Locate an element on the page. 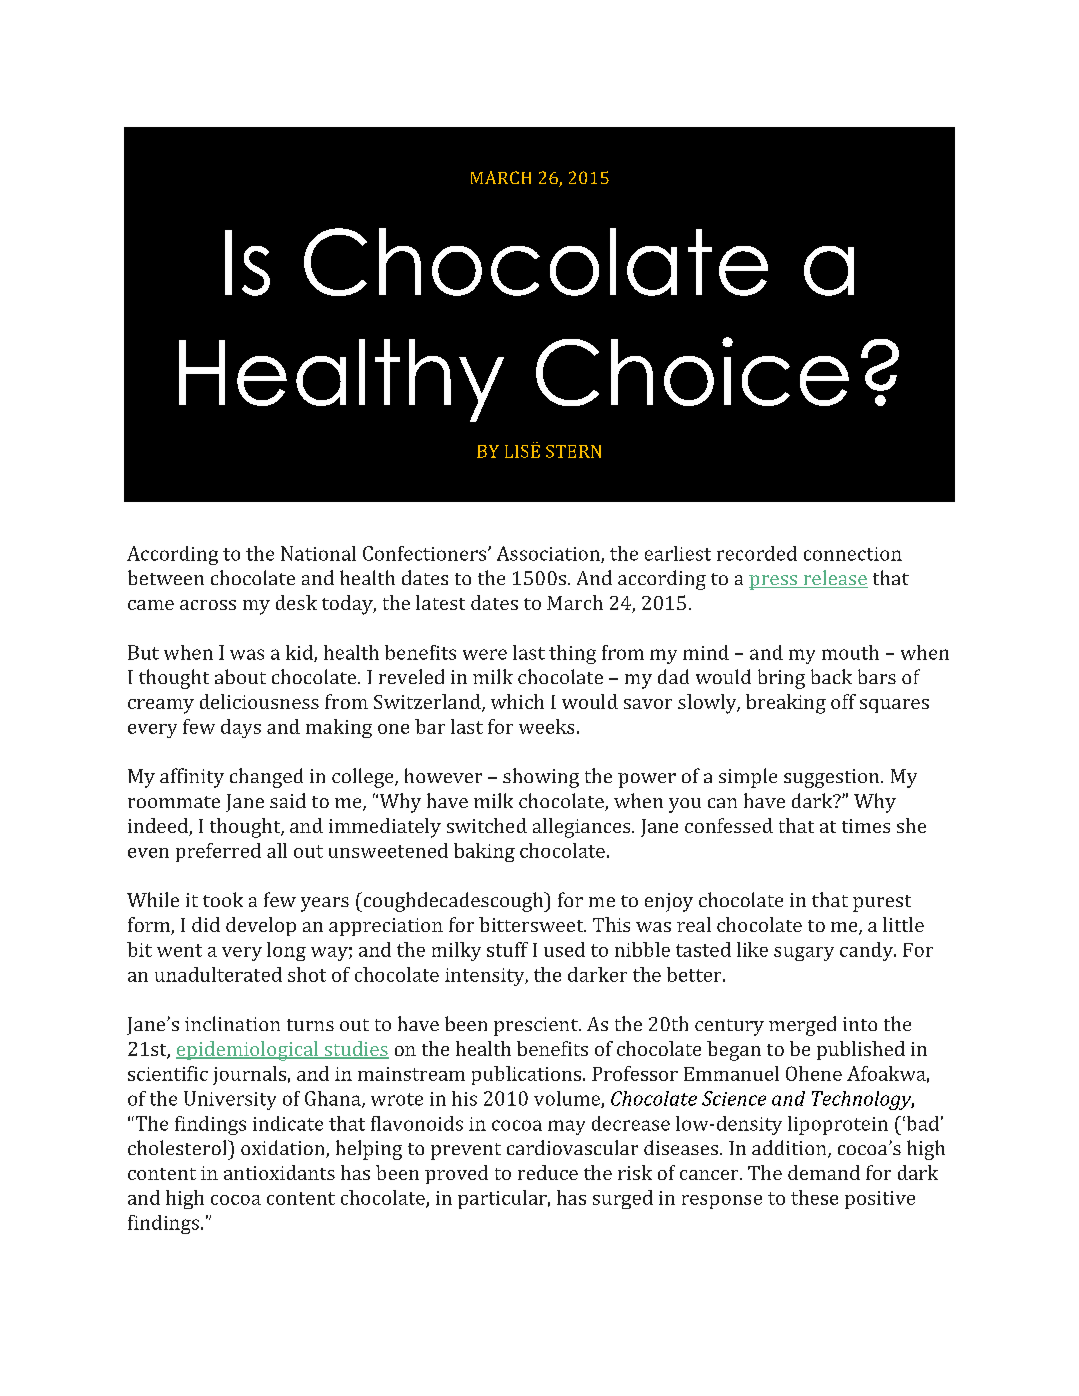 The image size is (1079, 1396). baking is located at coordinates (484, 852).
